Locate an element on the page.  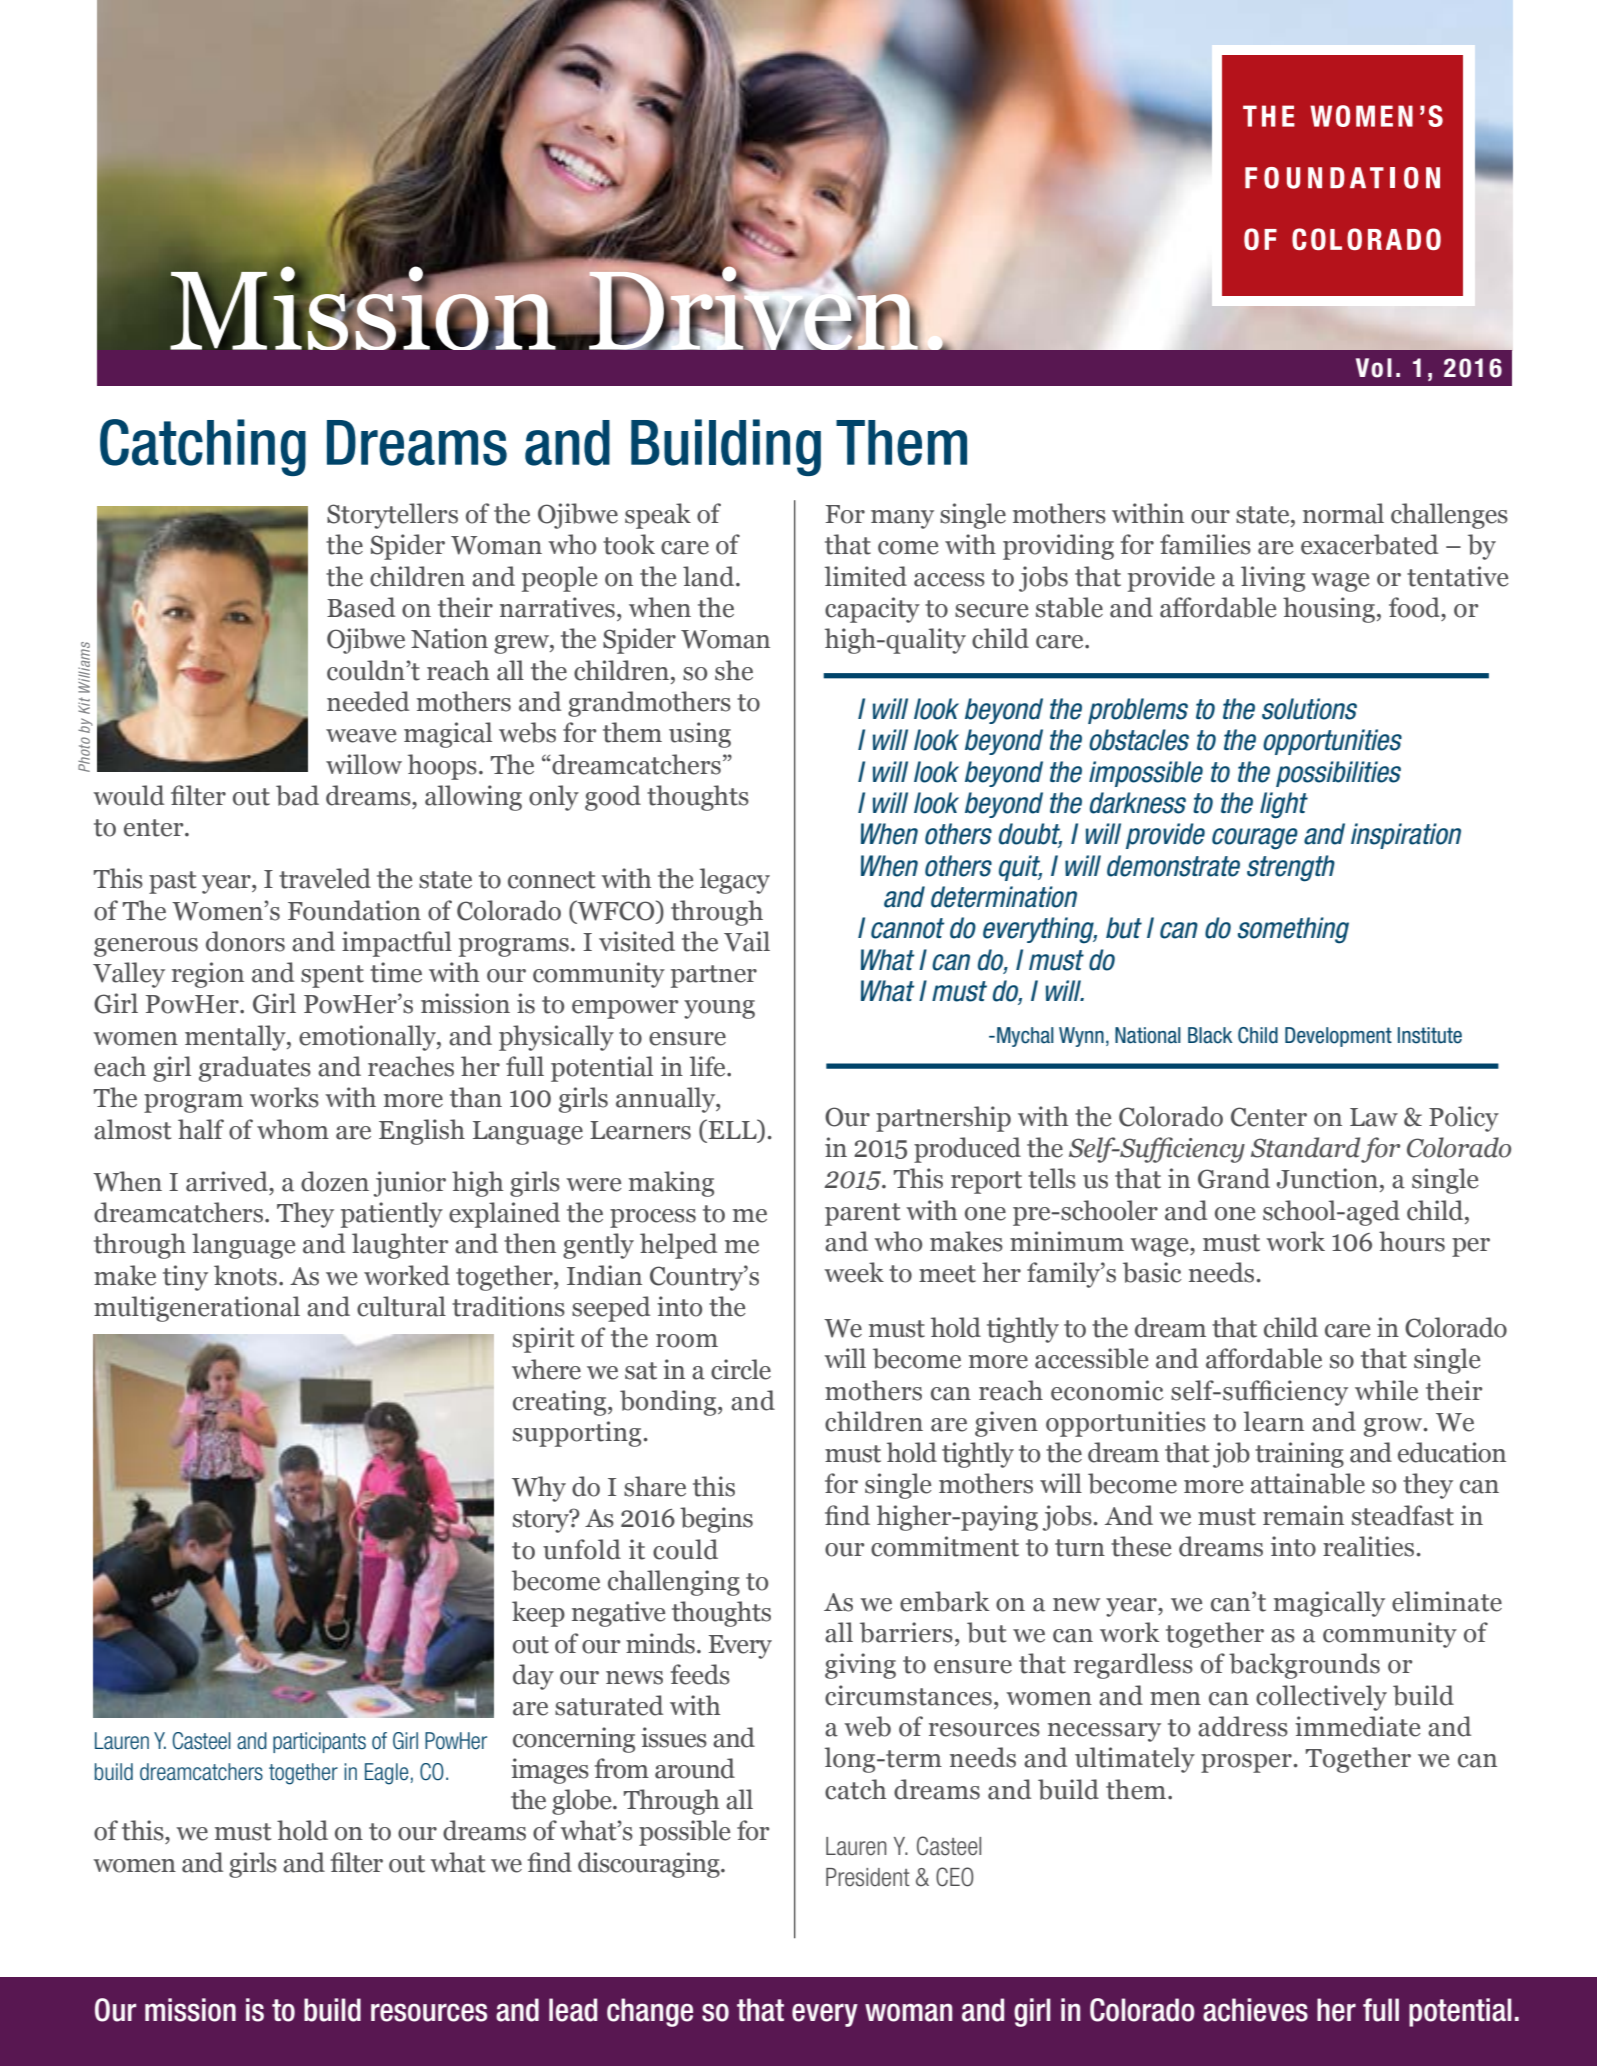
dozen is located at coordinates (335, 1181).
